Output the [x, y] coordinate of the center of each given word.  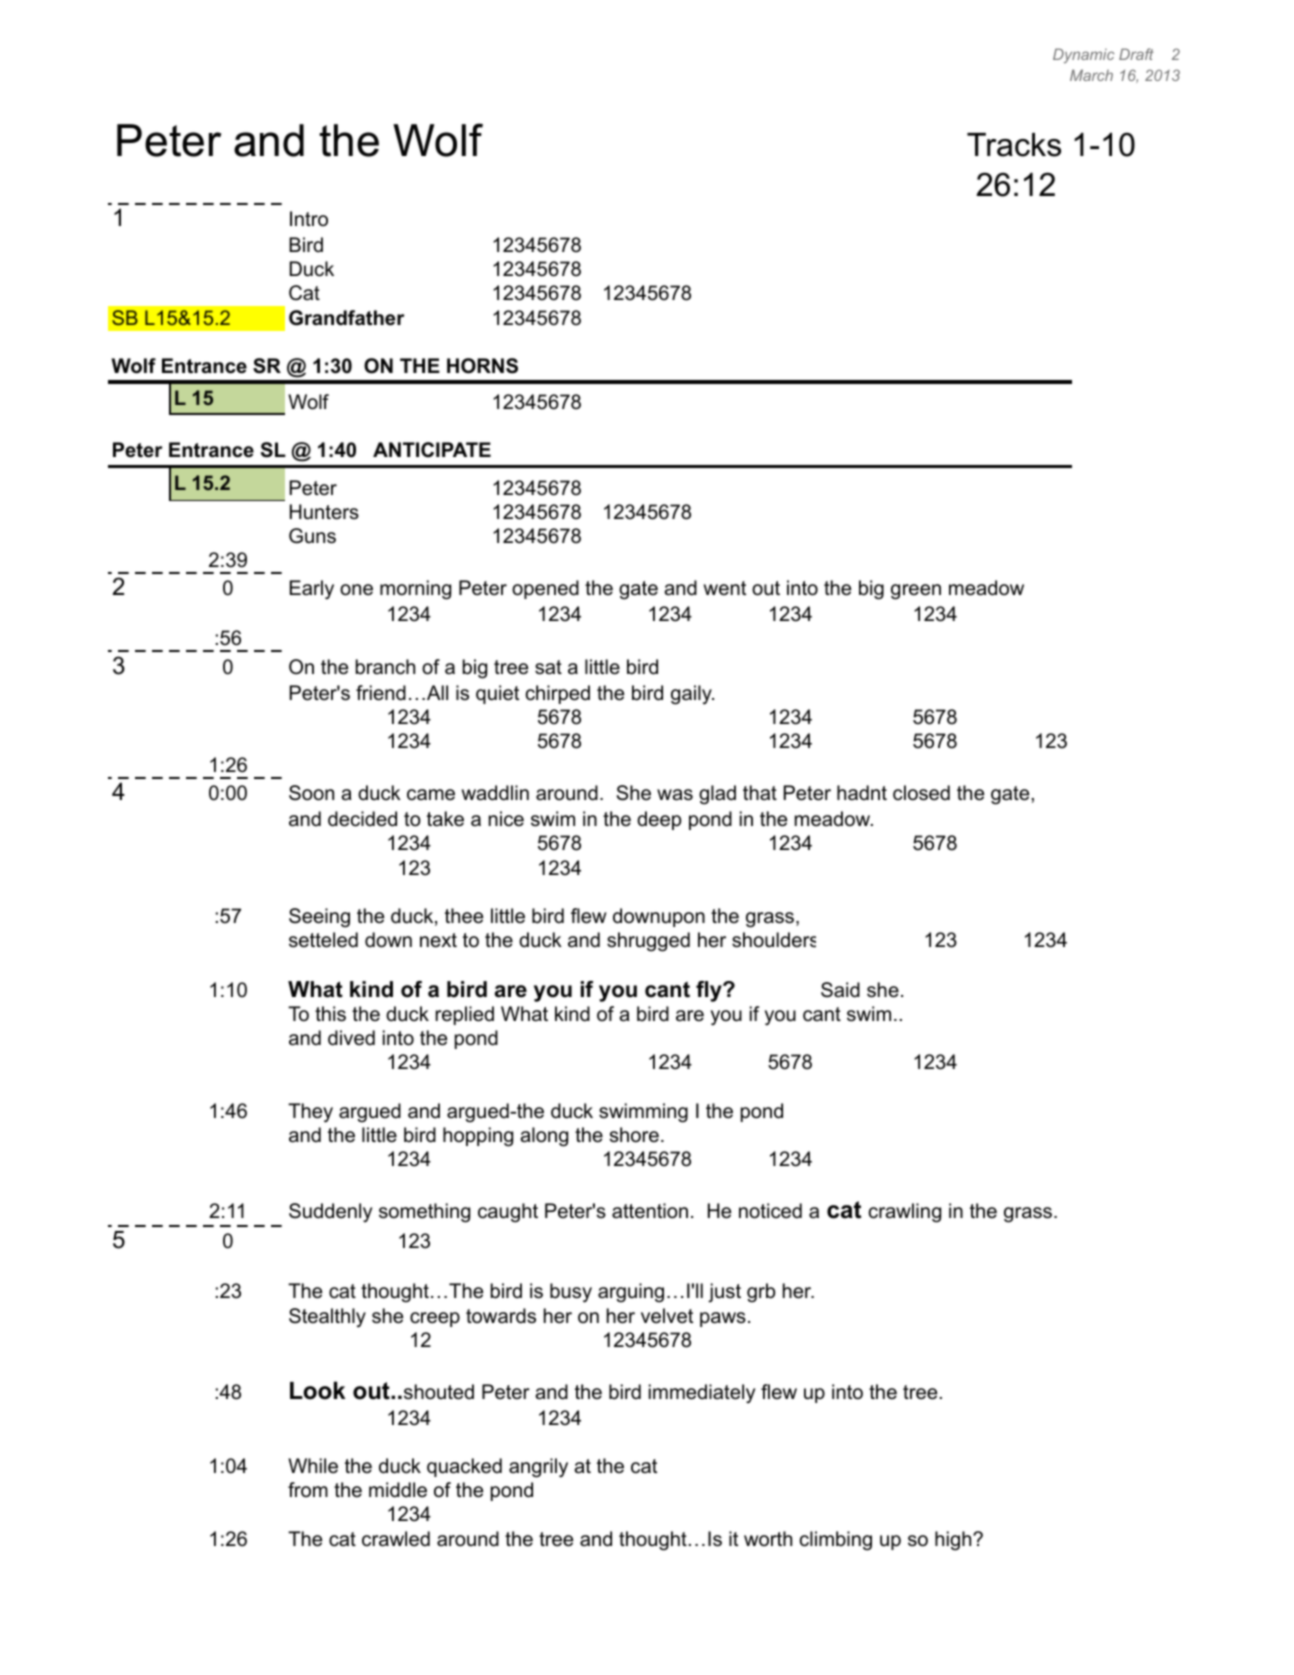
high [954, 1541]
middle [398, 1490]
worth [768, 1538]
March [1091, 75]
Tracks [1014, 145]
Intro [309, 218]
